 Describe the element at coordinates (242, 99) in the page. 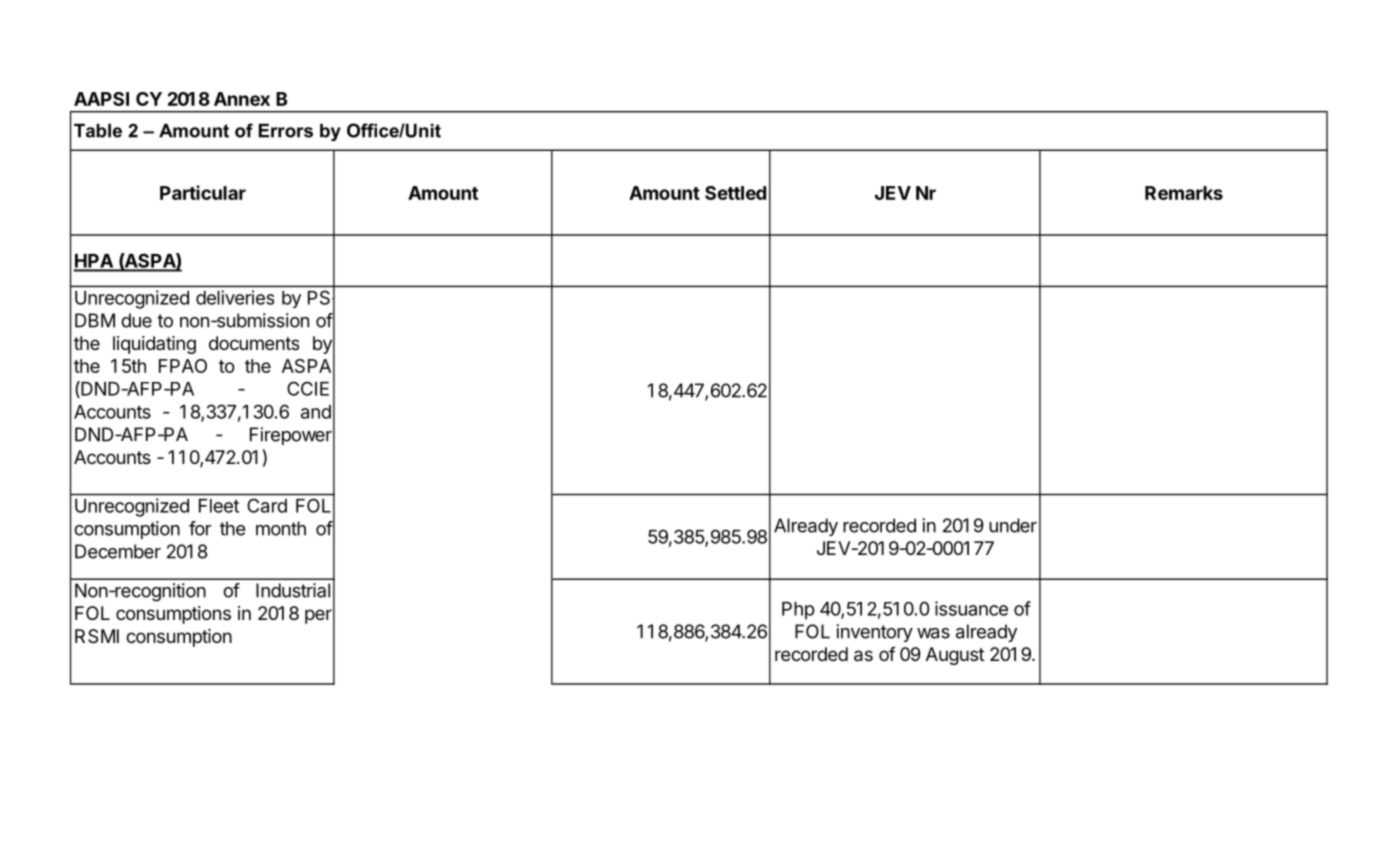

I see `Annex` at that location.
